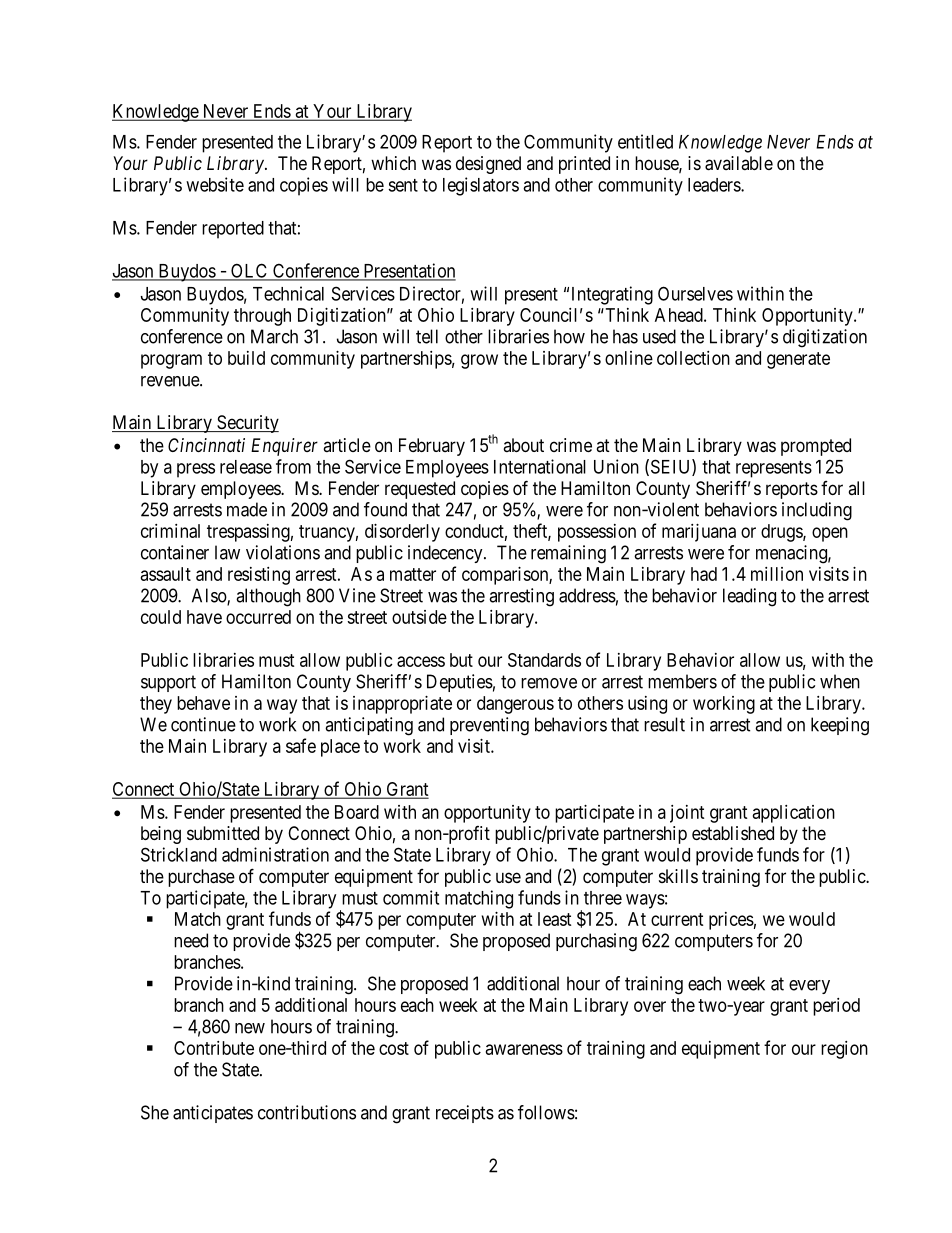 Image resolution: width=952 pixels, height=1233 pixels. I want to click on website, so click(215, 184).
